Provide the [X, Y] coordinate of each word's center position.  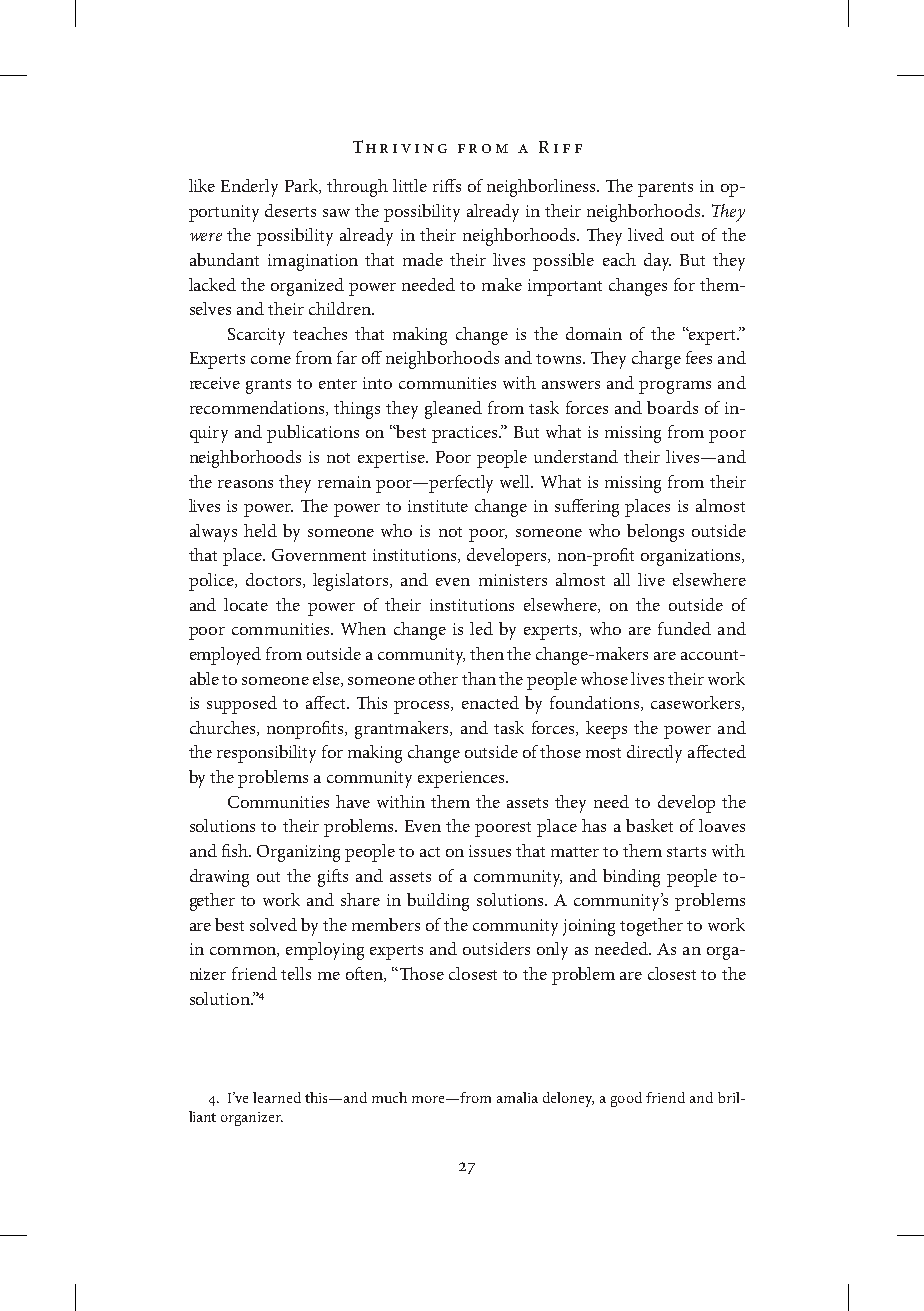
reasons [245, 484]
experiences [462, 779]
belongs [655, 533]
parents [665, 189]
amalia [517, 1097]
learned [277, 1097]
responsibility [266, 754]
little [410, 185]
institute [438, 506]
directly [654, 754]
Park [303, 186]
